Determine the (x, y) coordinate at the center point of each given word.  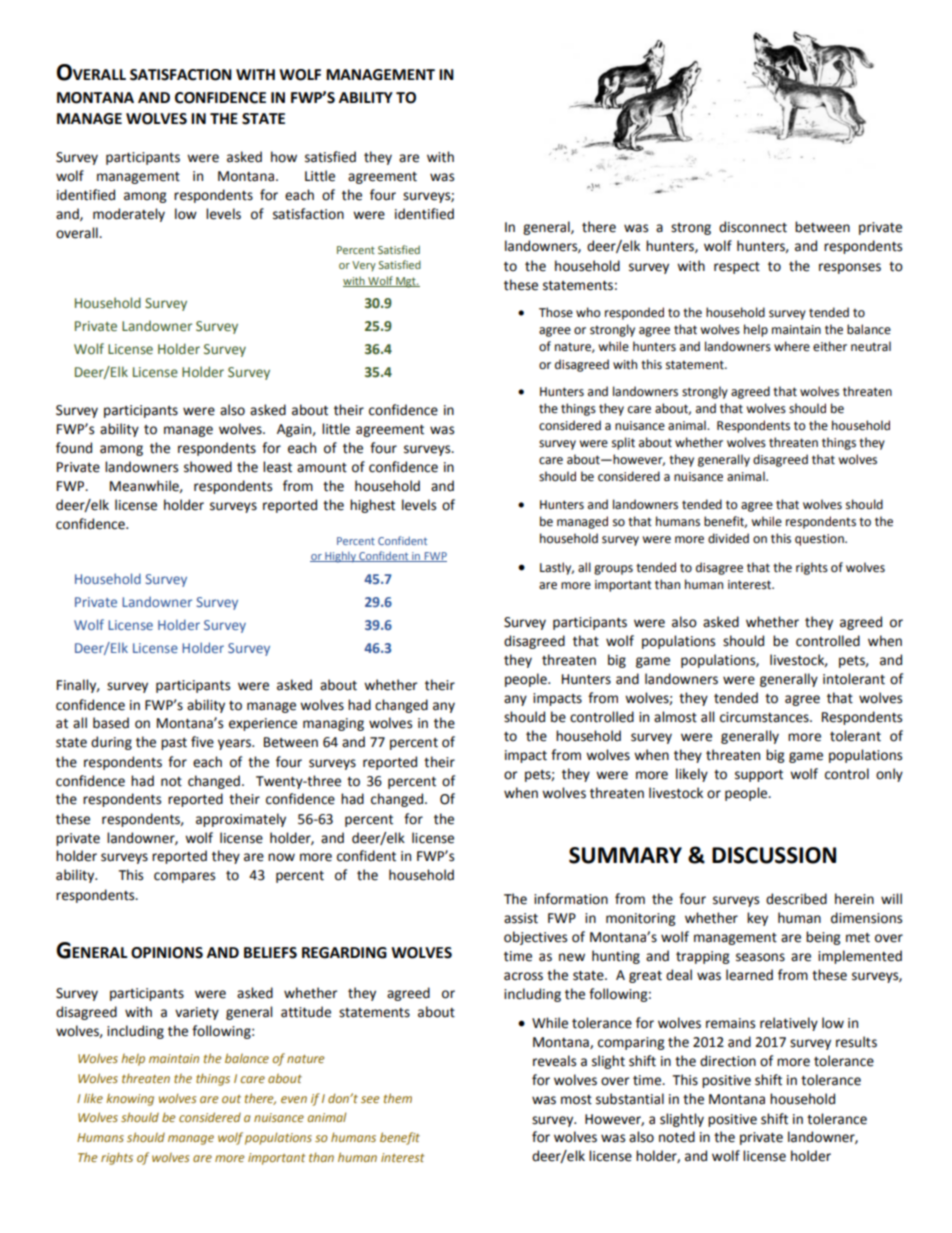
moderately (129, 215)
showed (208, 467)
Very (364, 266)
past (174, 744)
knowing (130, 1100)
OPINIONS (167, 953)
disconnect (753, 227)
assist (521, 918)
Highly (340, 557)
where (792, 346)
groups (613, 570)
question (820, 540)
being (823, 938)
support (759, 776)
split (623, 443)
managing (333, 724)
